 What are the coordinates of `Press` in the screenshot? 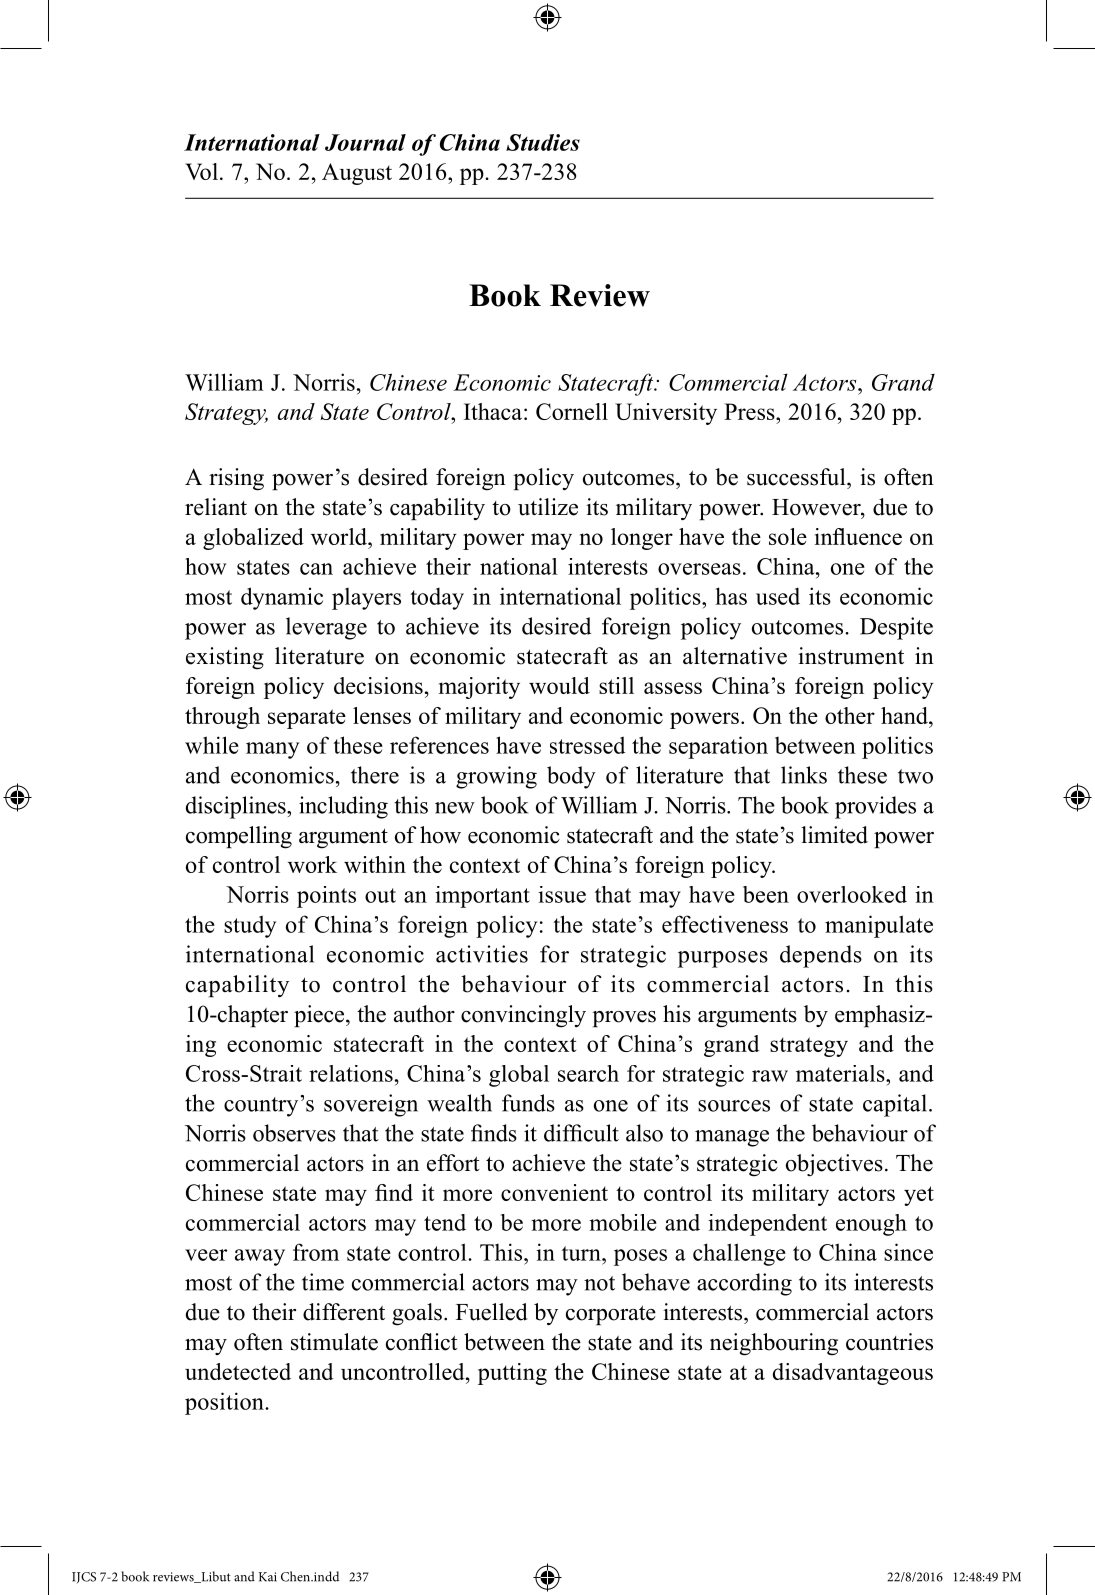 It's located at (750, 411).
